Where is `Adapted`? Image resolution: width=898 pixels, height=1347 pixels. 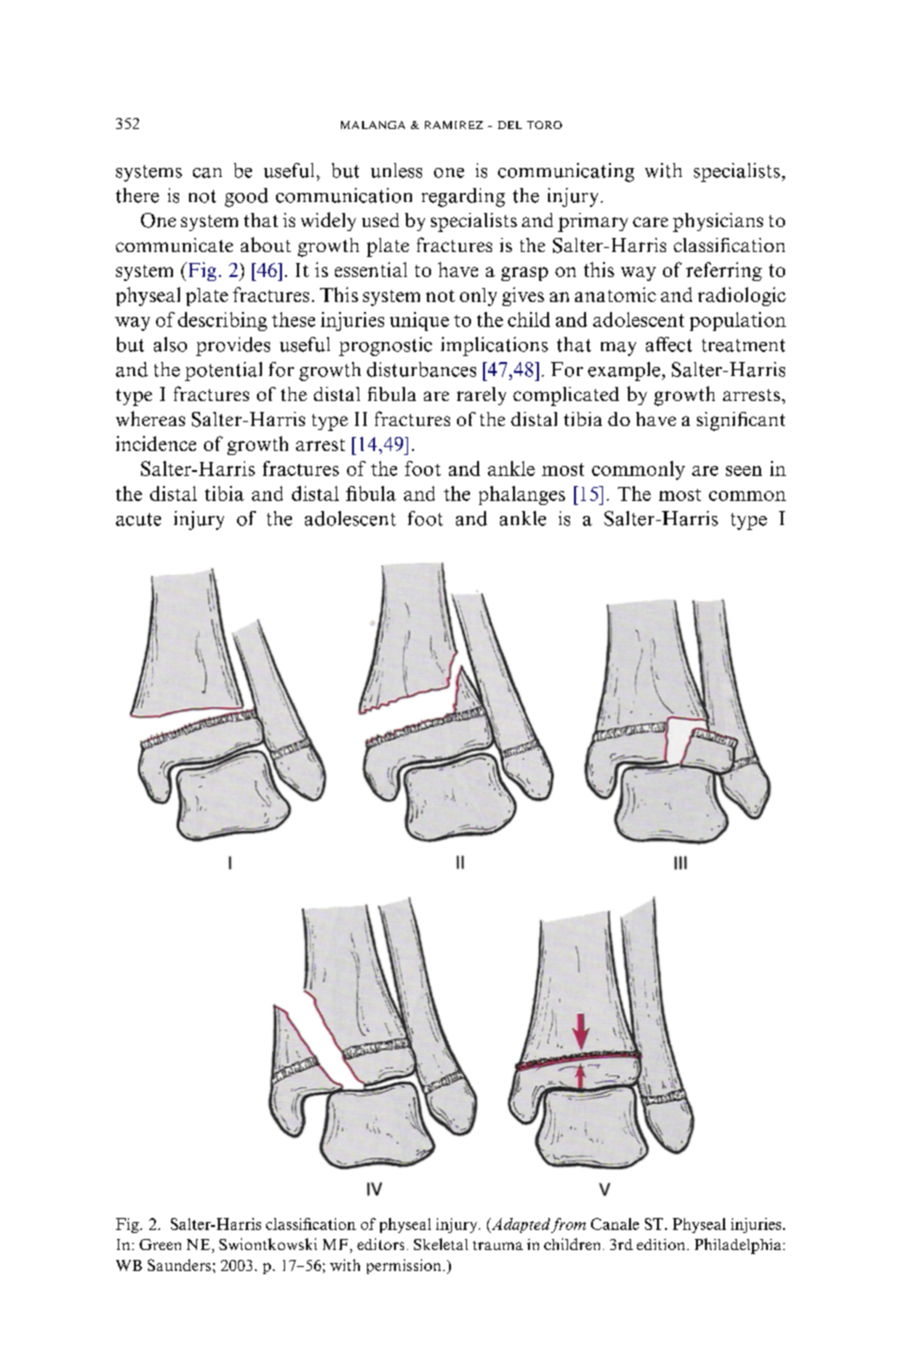
Adapted is located at coordinates (519, 1225).
